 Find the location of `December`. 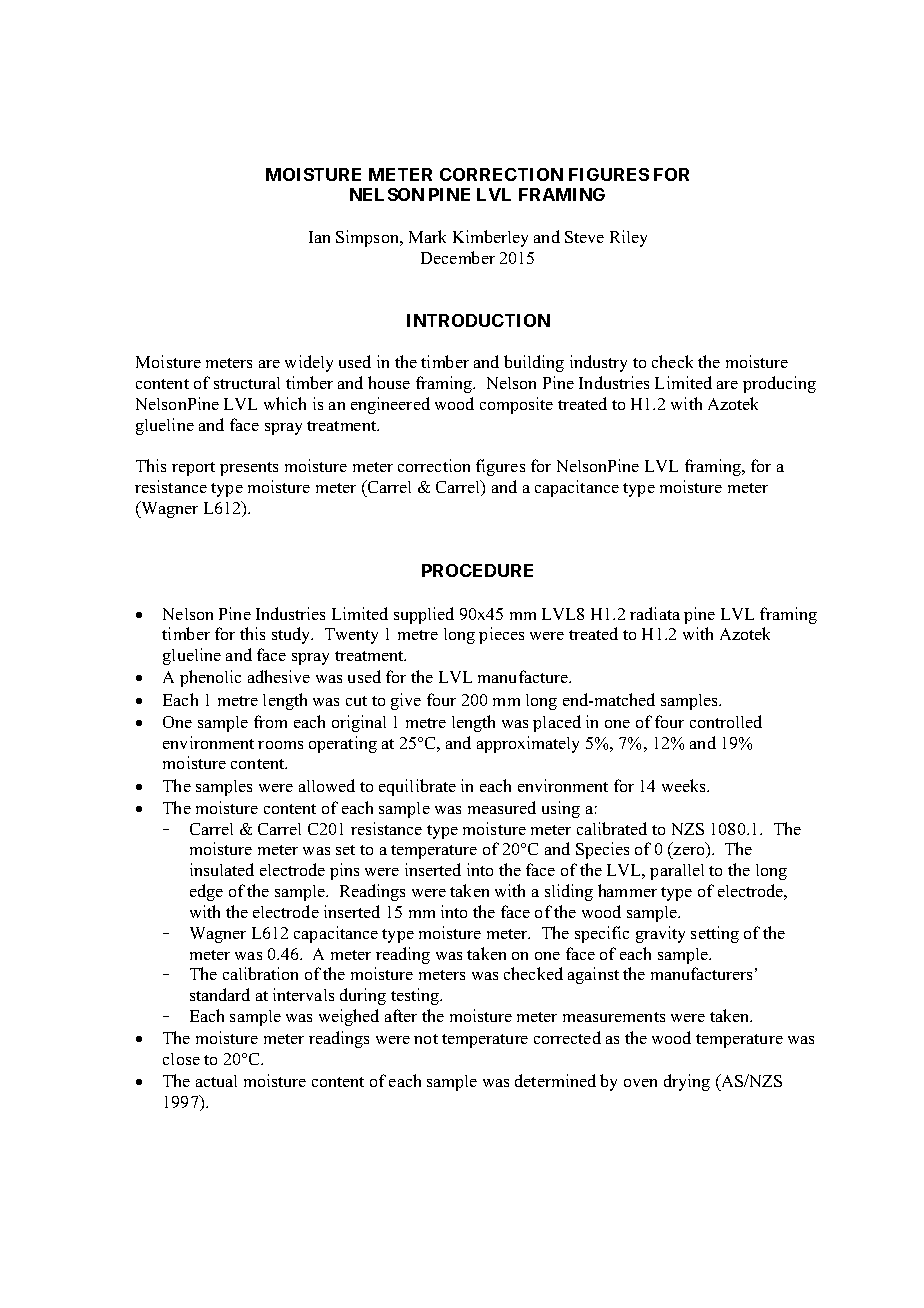

December is located at coordinates (458, 257).
